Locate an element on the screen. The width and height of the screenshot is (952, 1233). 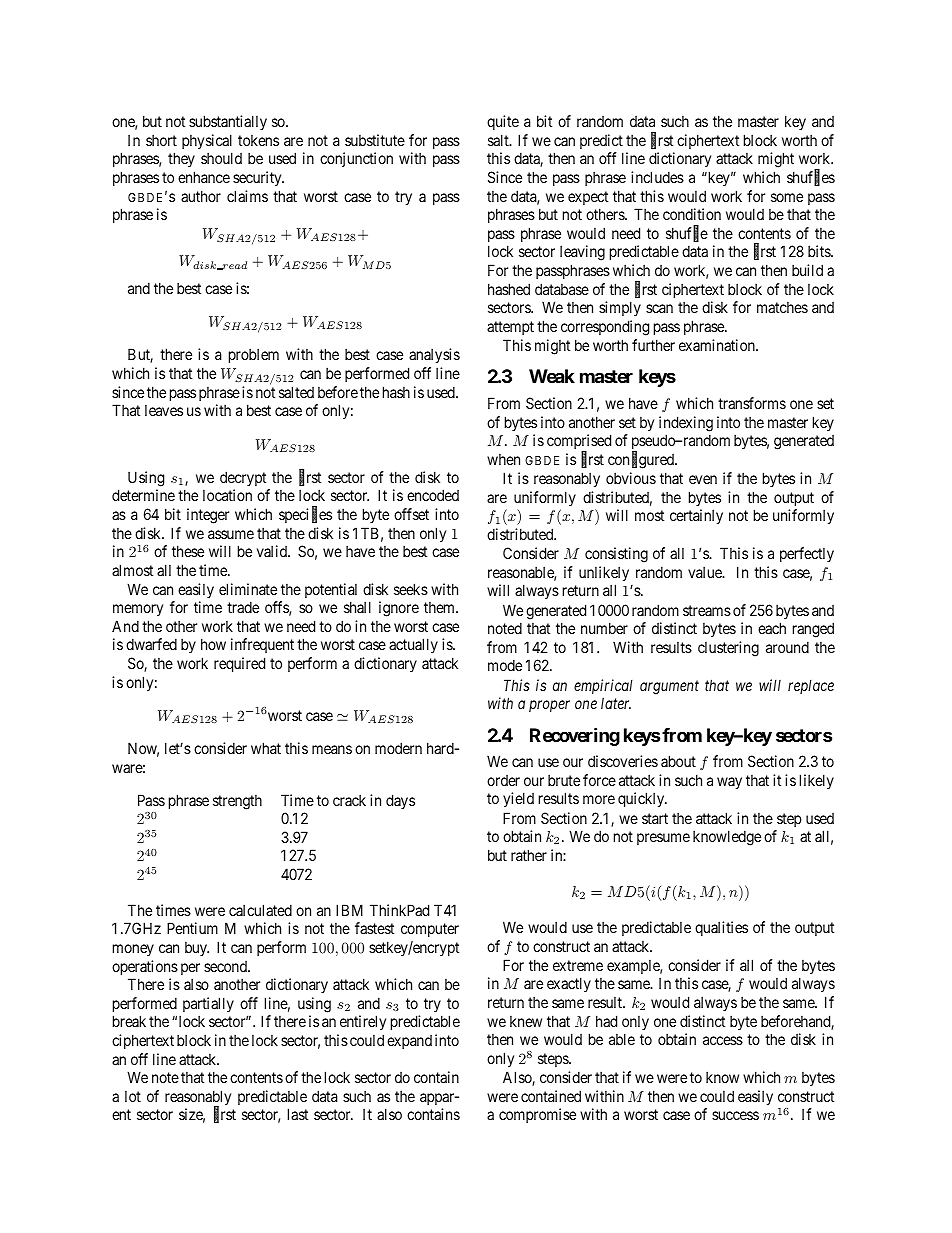
streams is located at coordinates (707, 610).
